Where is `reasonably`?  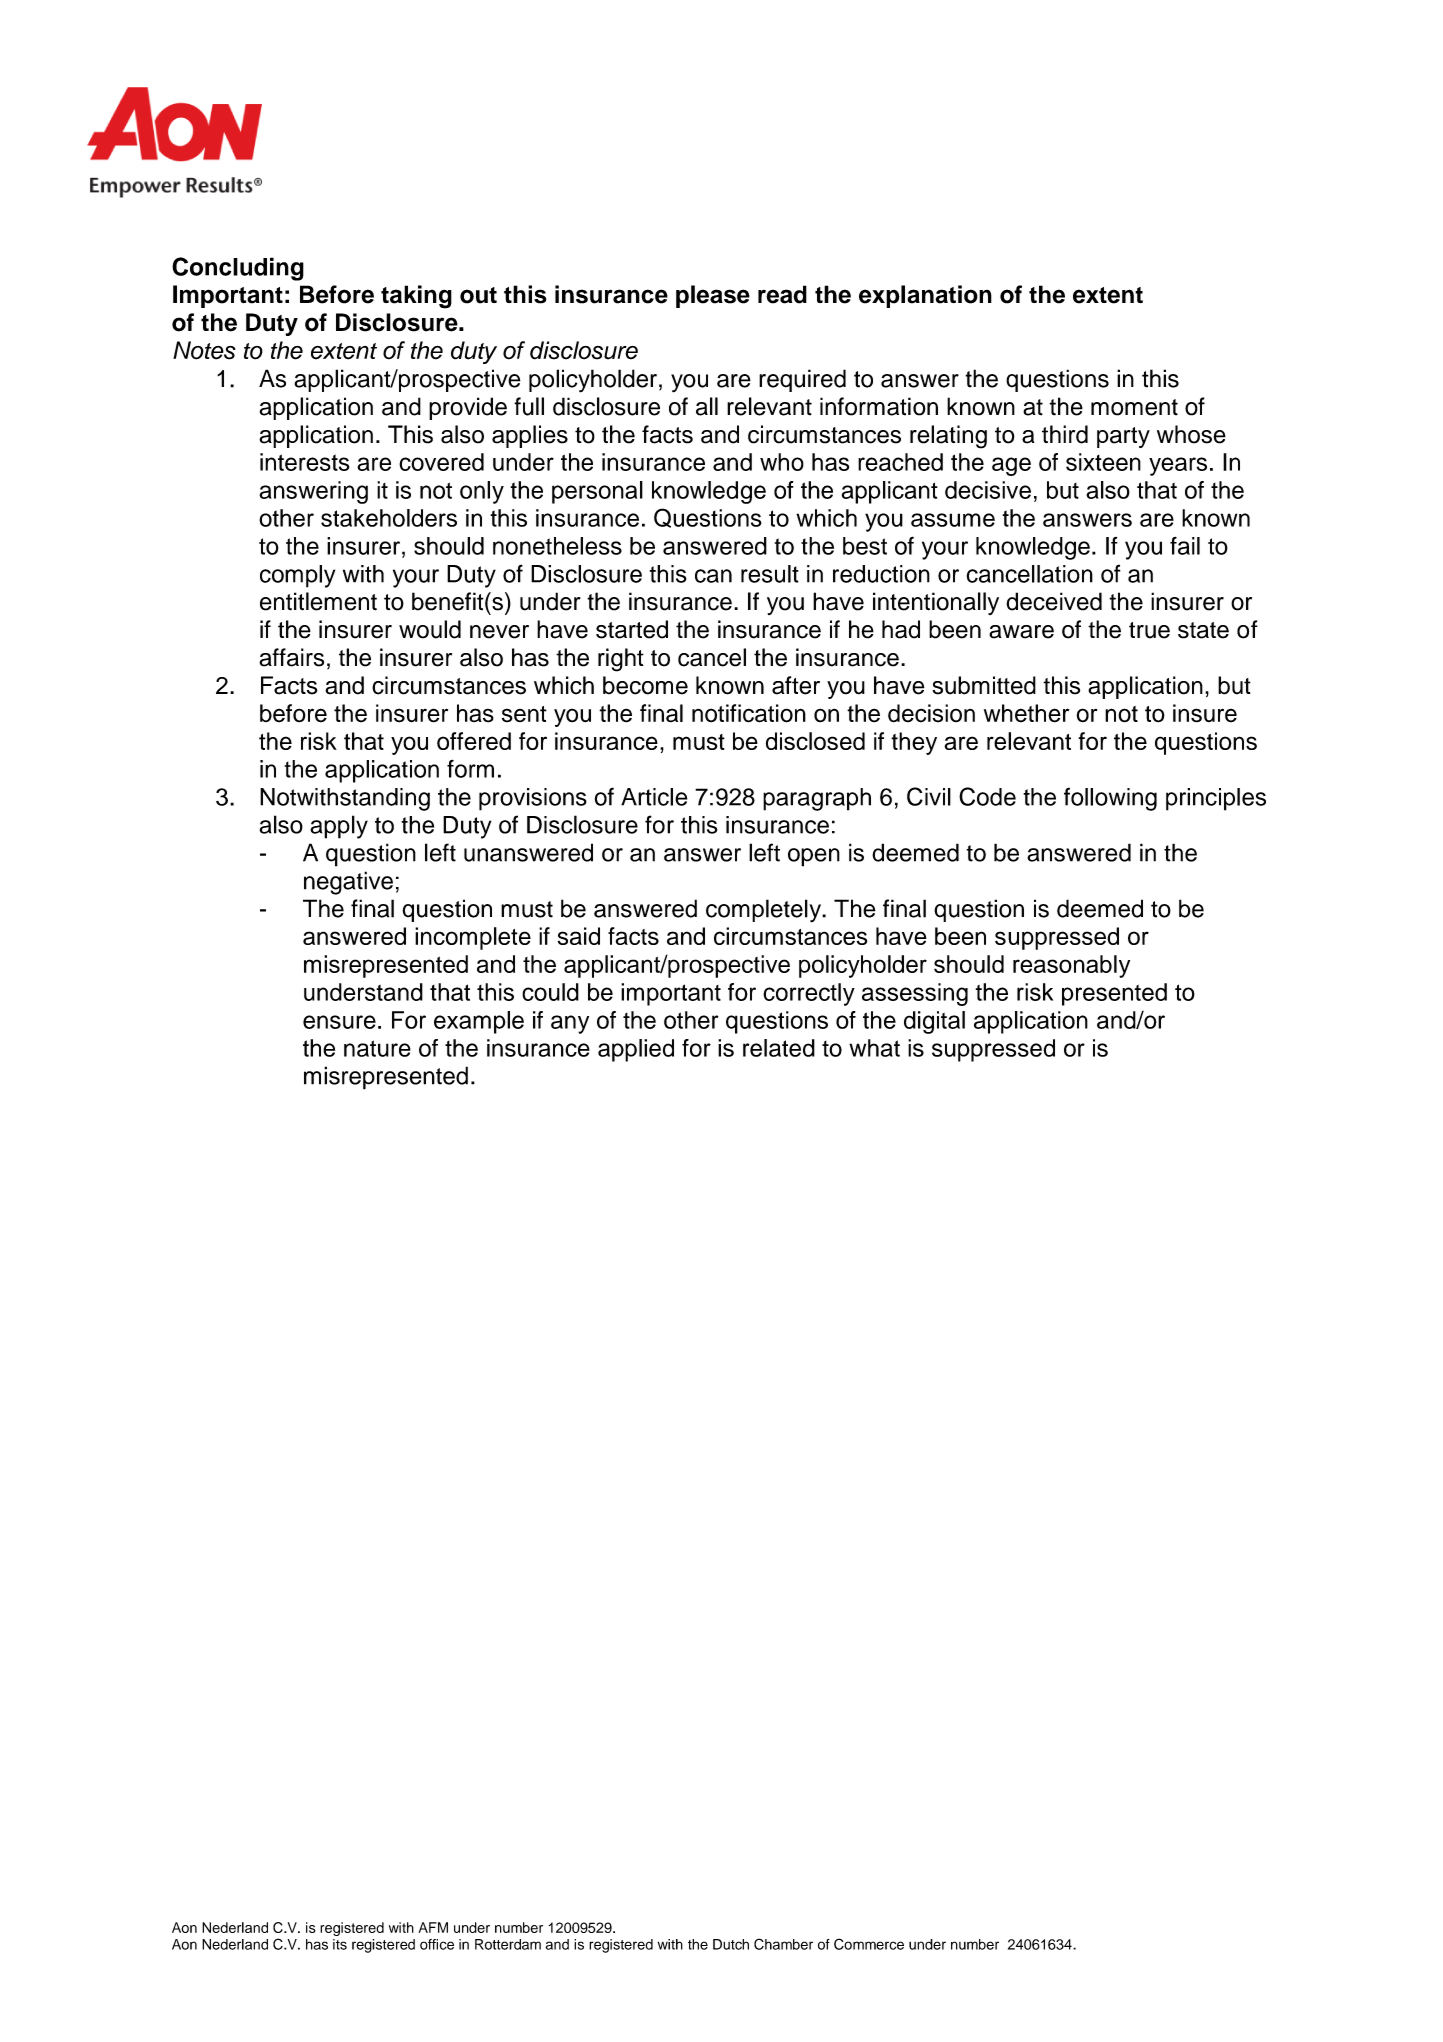 reasonably is located at coordinates (1071, 966).
